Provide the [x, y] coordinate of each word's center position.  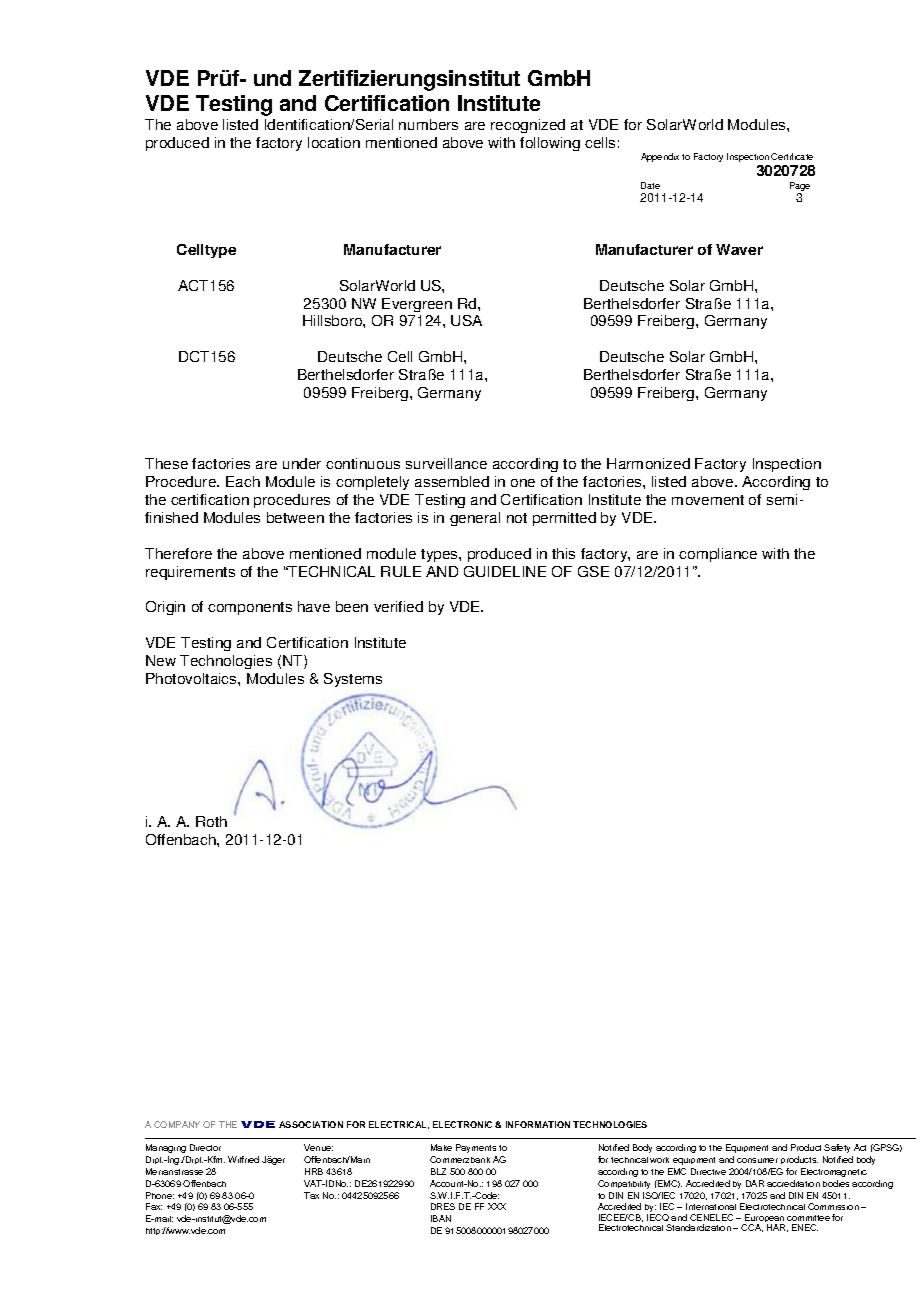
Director [205, 1147]
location [334, 142]
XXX [497, 1206]
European [764, 1220]
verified [398, 606]
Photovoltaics [192, 678]
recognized [528, 126]
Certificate [792, 156]
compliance [718, 555]
